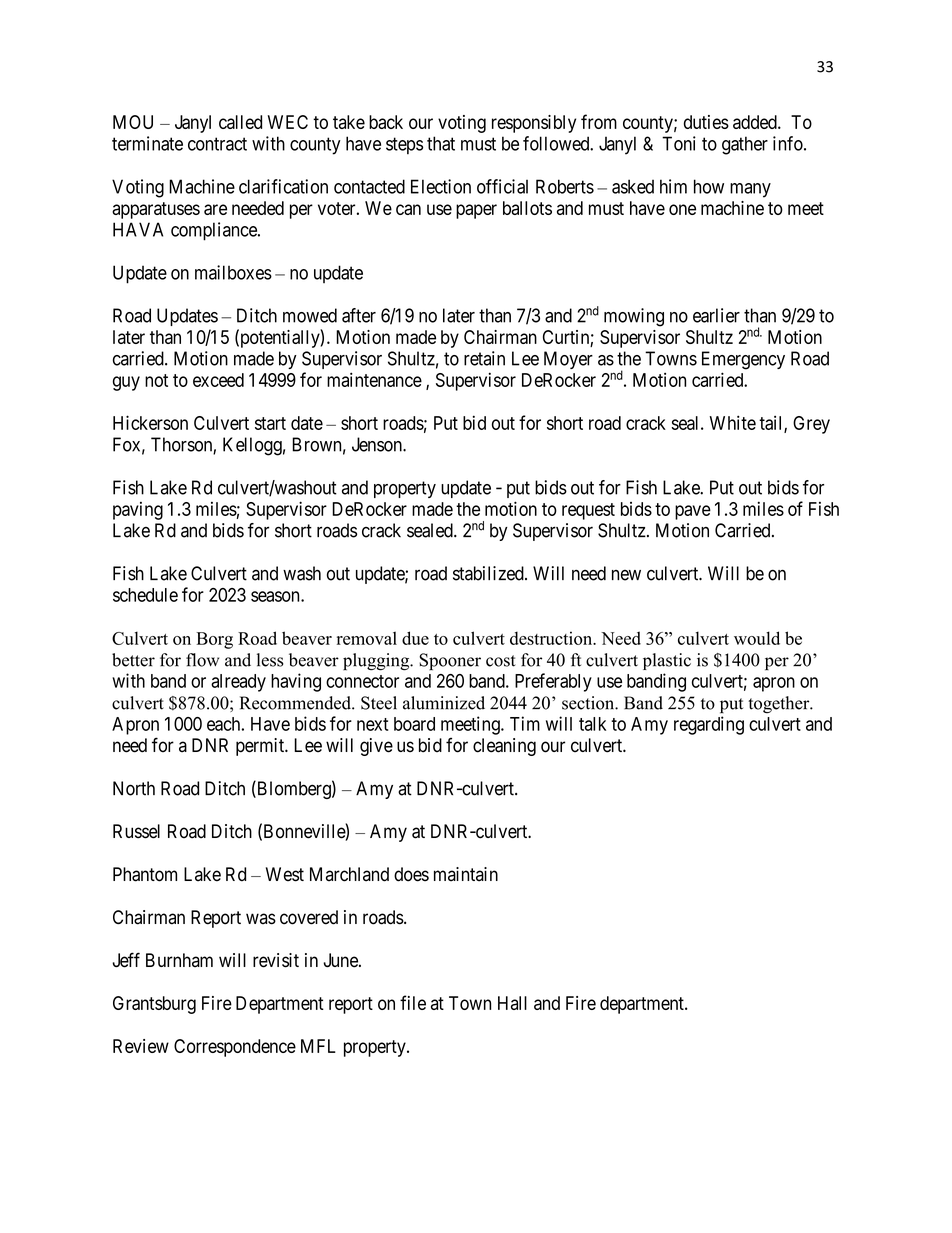 This screenshot has width=952, height=1233. Describe the element at coordinates (217, 144) in the screenshot. I see `contract` at that location.
